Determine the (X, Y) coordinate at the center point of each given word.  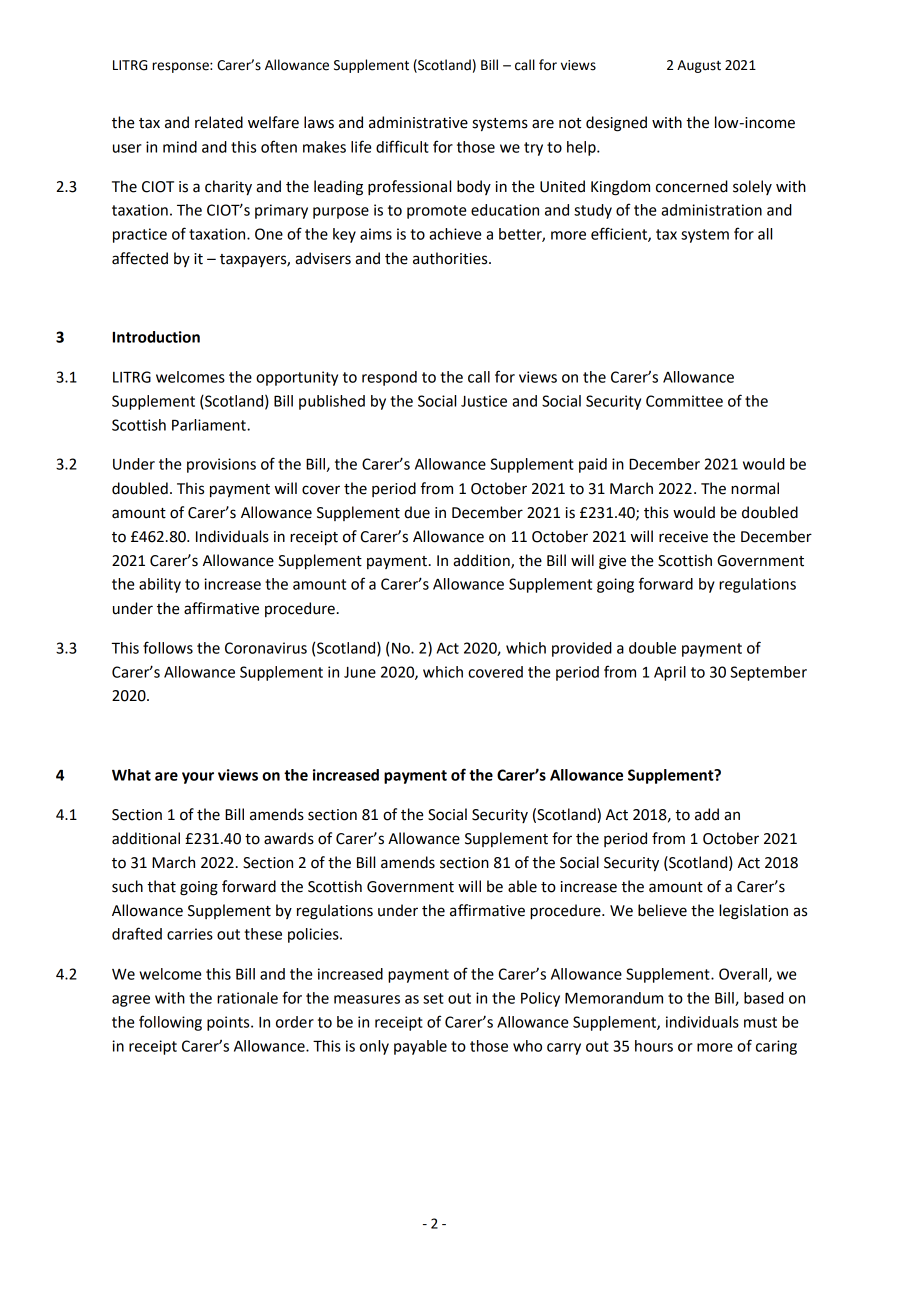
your (198, 778)
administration (711, 210)
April (670, 673)
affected (140, 258)
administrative (418, 122)
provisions (221, 465)
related (219, 122)
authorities (451, 258)
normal (755, 488)
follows (168, 647)
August (699, 66)
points (229, 1023)
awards (289, 838)
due (417, 512)
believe (662, 910)
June (360, 672)
